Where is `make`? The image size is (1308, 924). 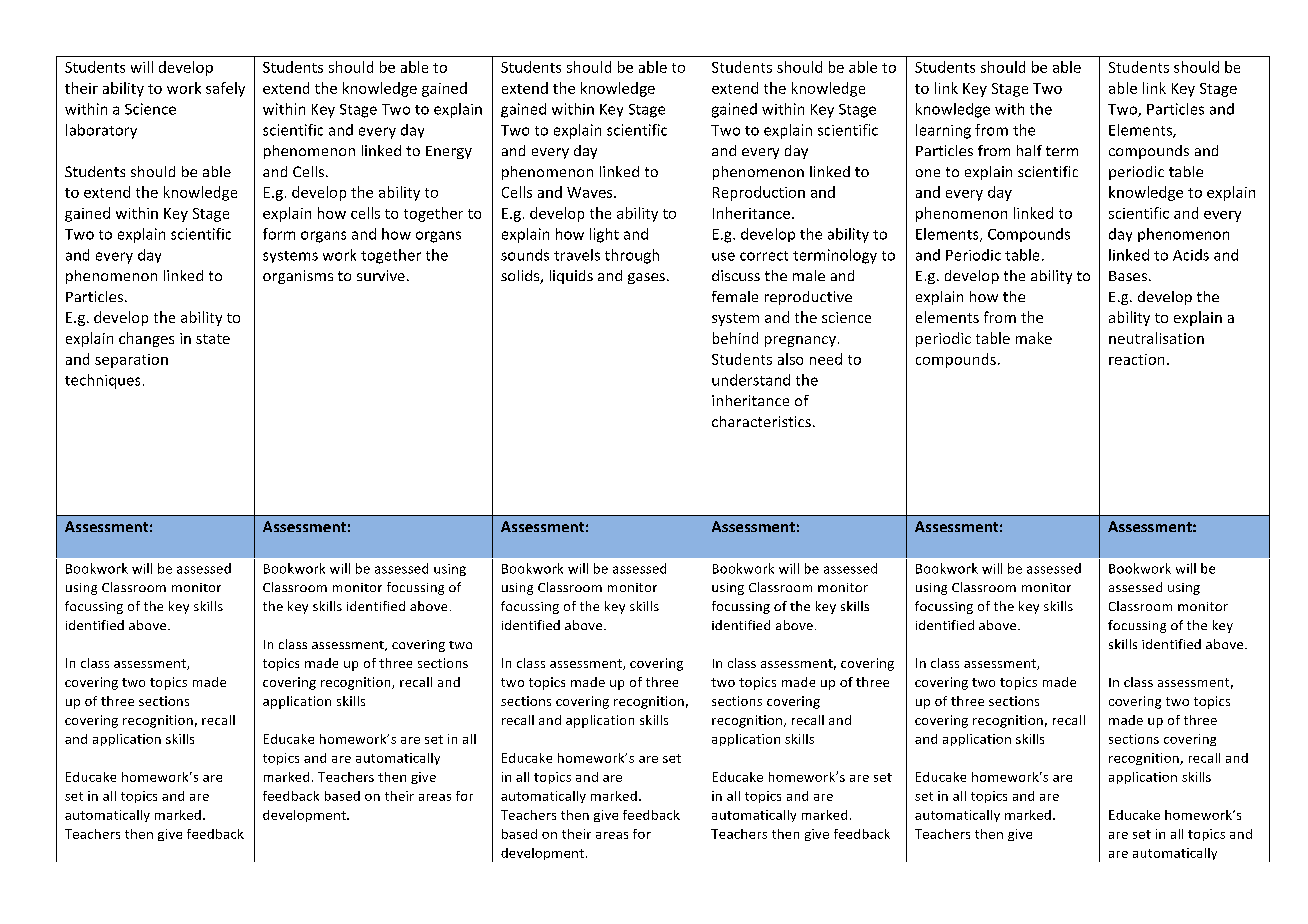 make is located at coordinates (1034, 338).
